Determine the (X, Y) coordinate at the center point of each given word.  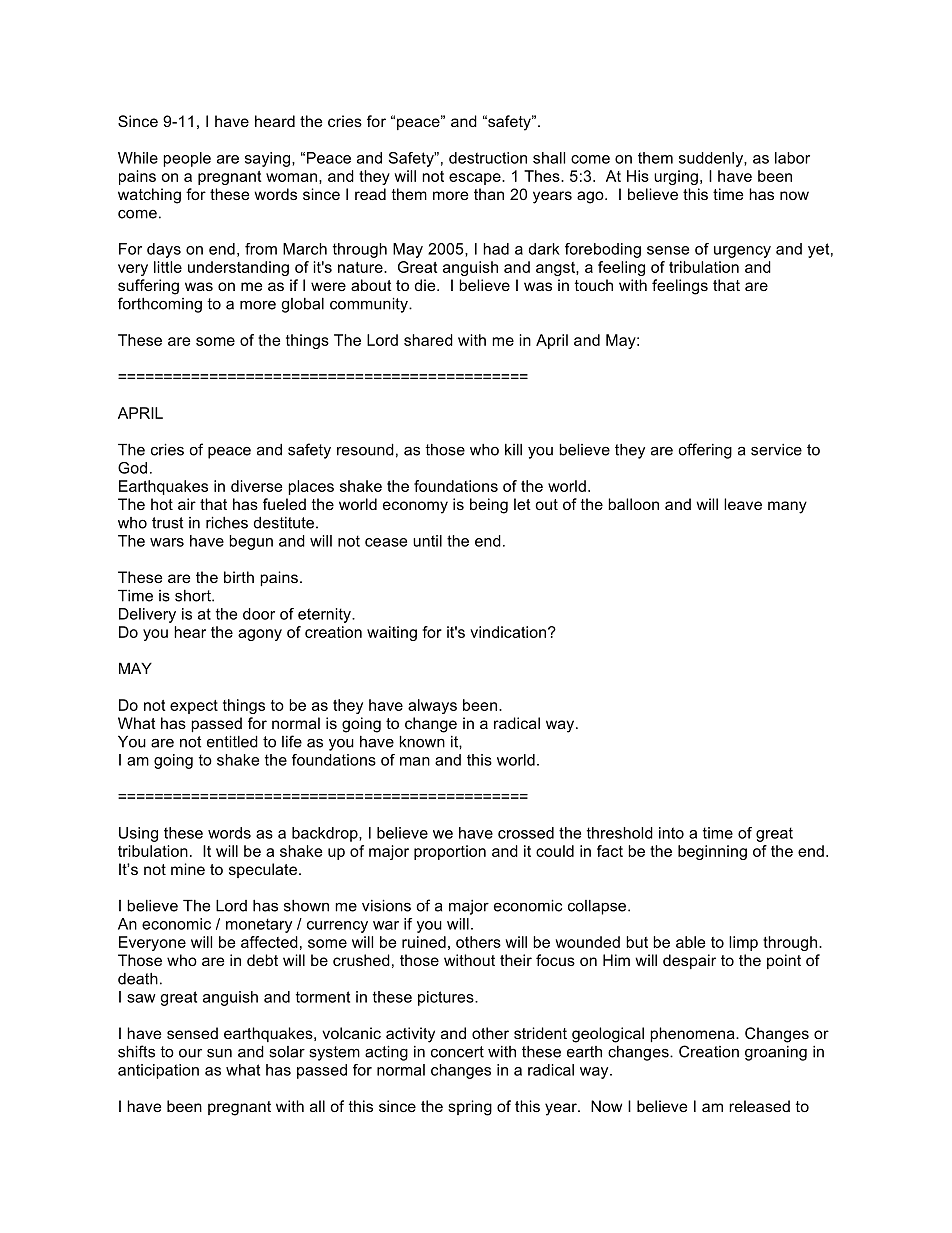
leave (743, 504)
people (187, 159)
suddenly (712, 159)
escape (476, 179)
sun (219, 1053)
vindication (508, 632)
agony (260, 635)
